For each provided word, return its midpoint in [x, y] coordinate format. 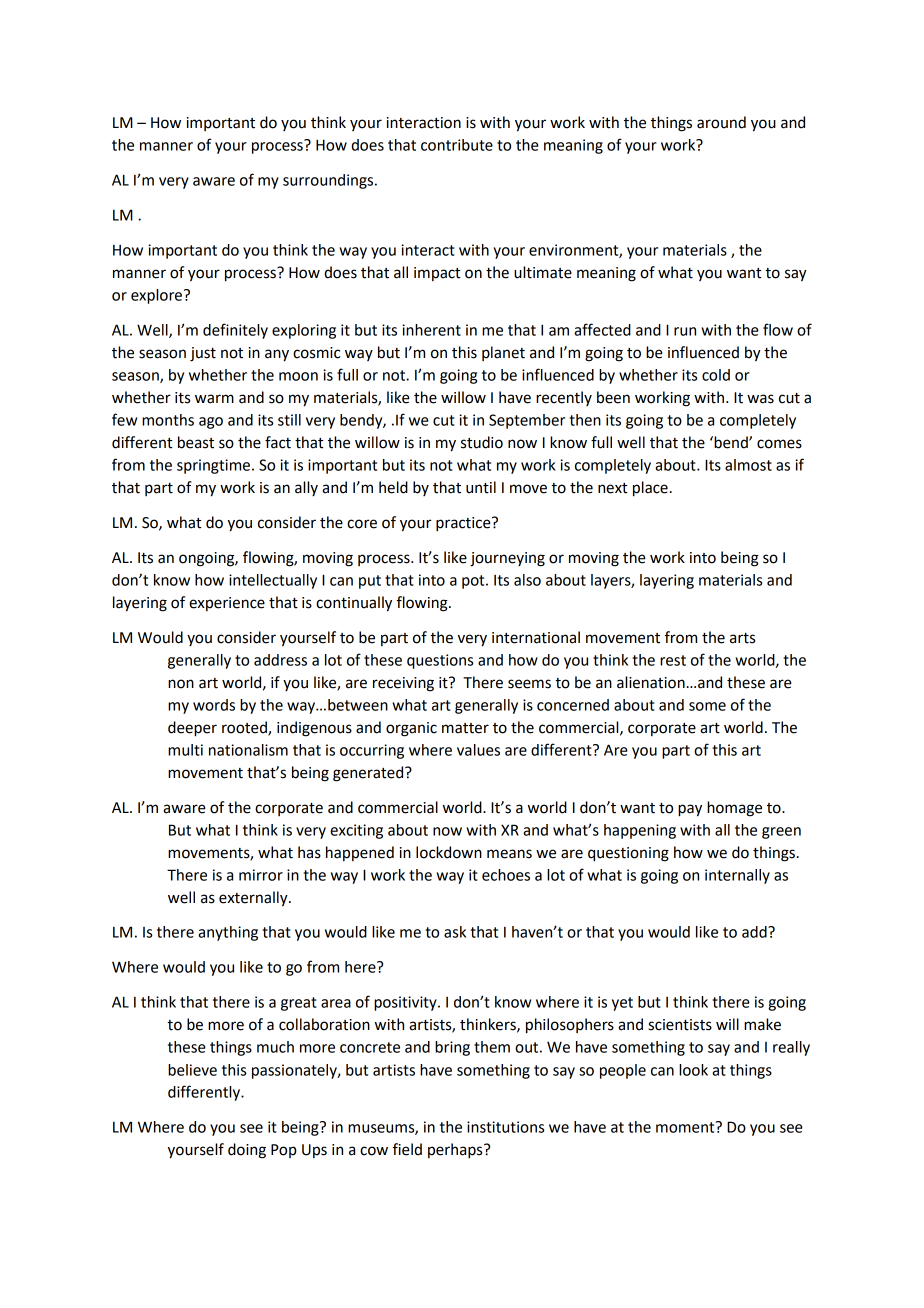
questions [440, 661]
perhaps [456, 1151]
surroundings [329, 181]
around [721, 122]
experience [227, 604]
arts [742, 638]
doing [247, 1151]
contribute [457, 145]
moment [686, 1127]
